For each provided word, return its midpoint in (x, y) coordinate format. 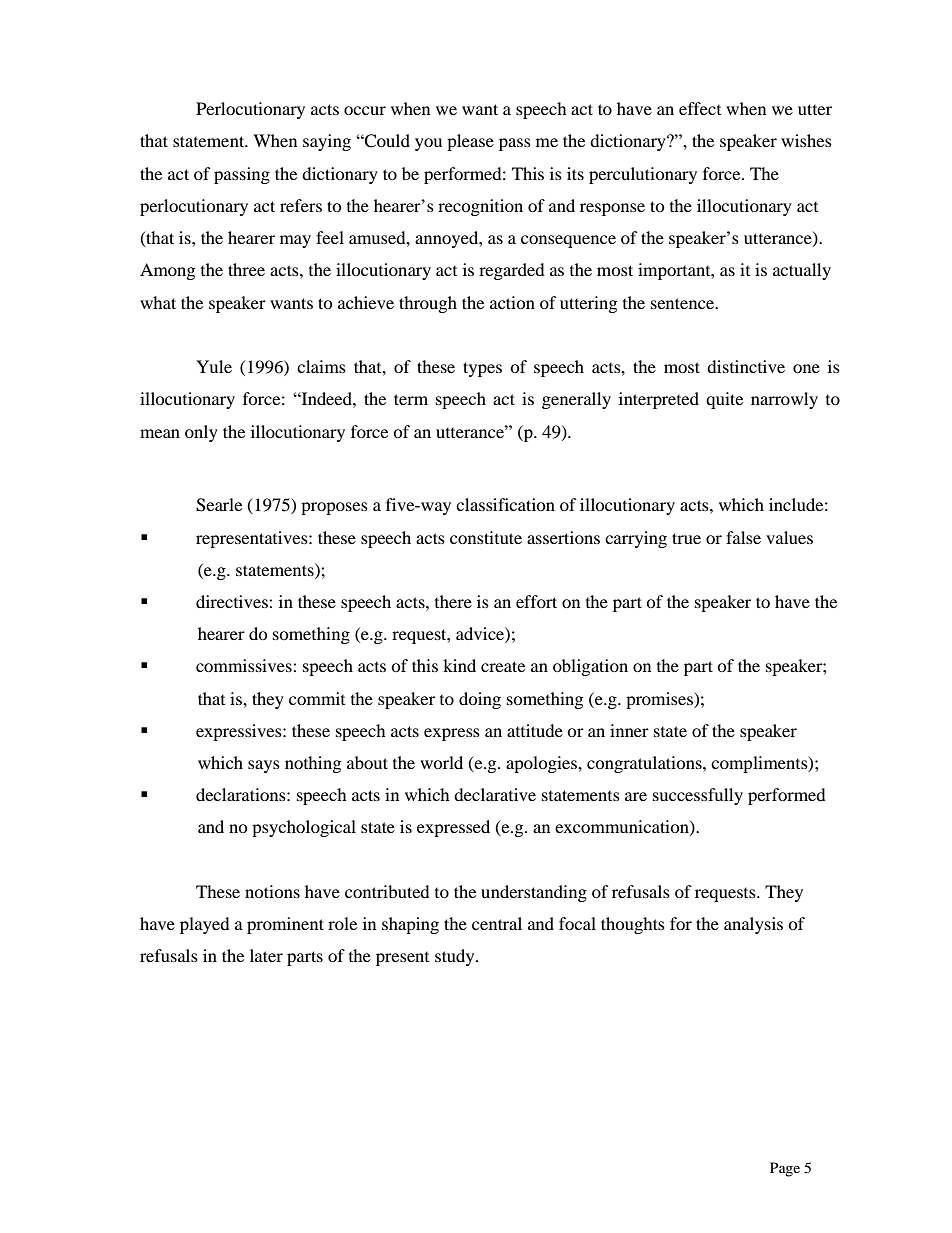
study (456, 957)
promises (660, 700)
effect (700, 108)
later (266, 955)
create (503, 666)
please (470, 142)
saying (327, 142)
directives (233, 601)
